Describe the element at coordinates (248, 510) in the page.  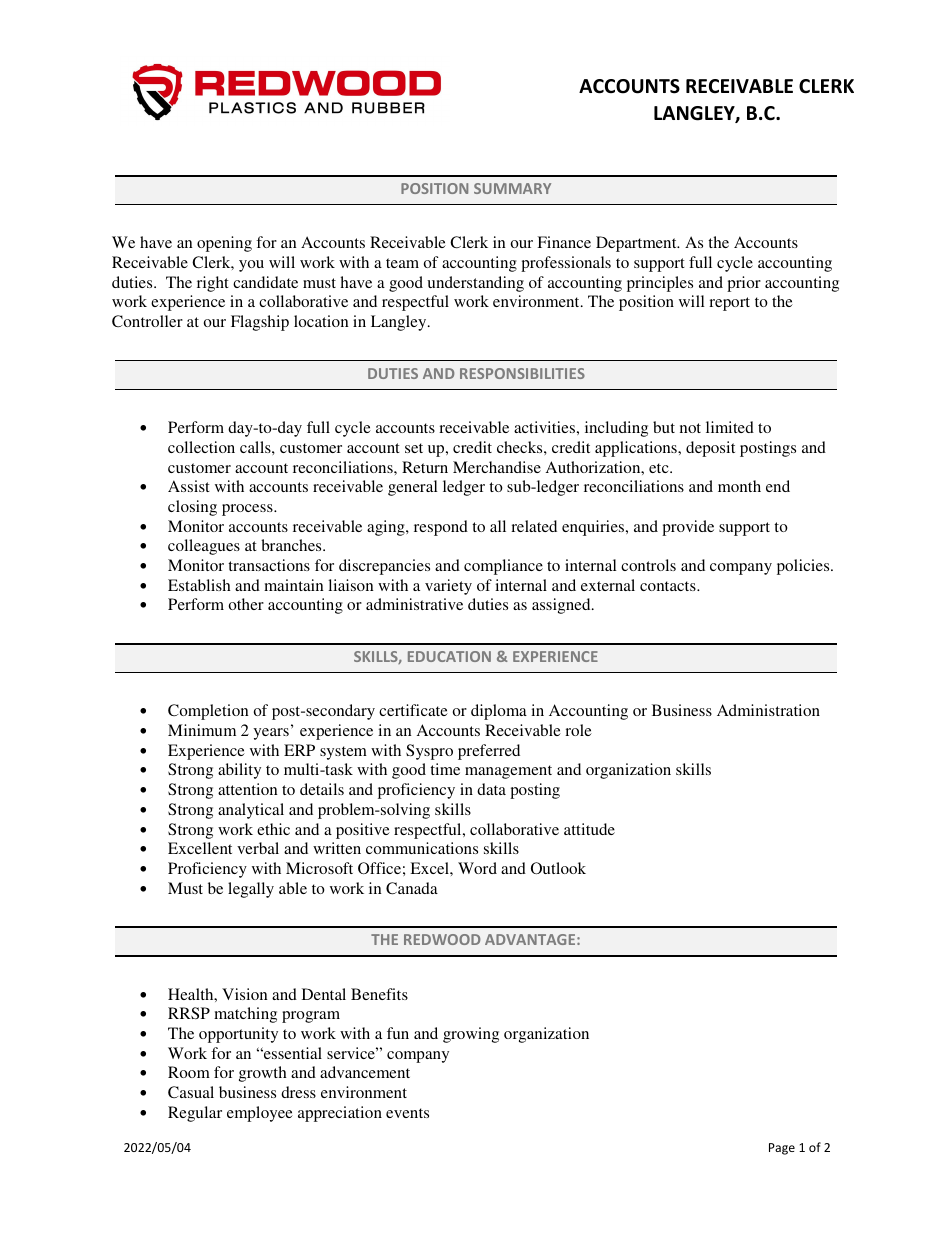
I see `process` at that location.
